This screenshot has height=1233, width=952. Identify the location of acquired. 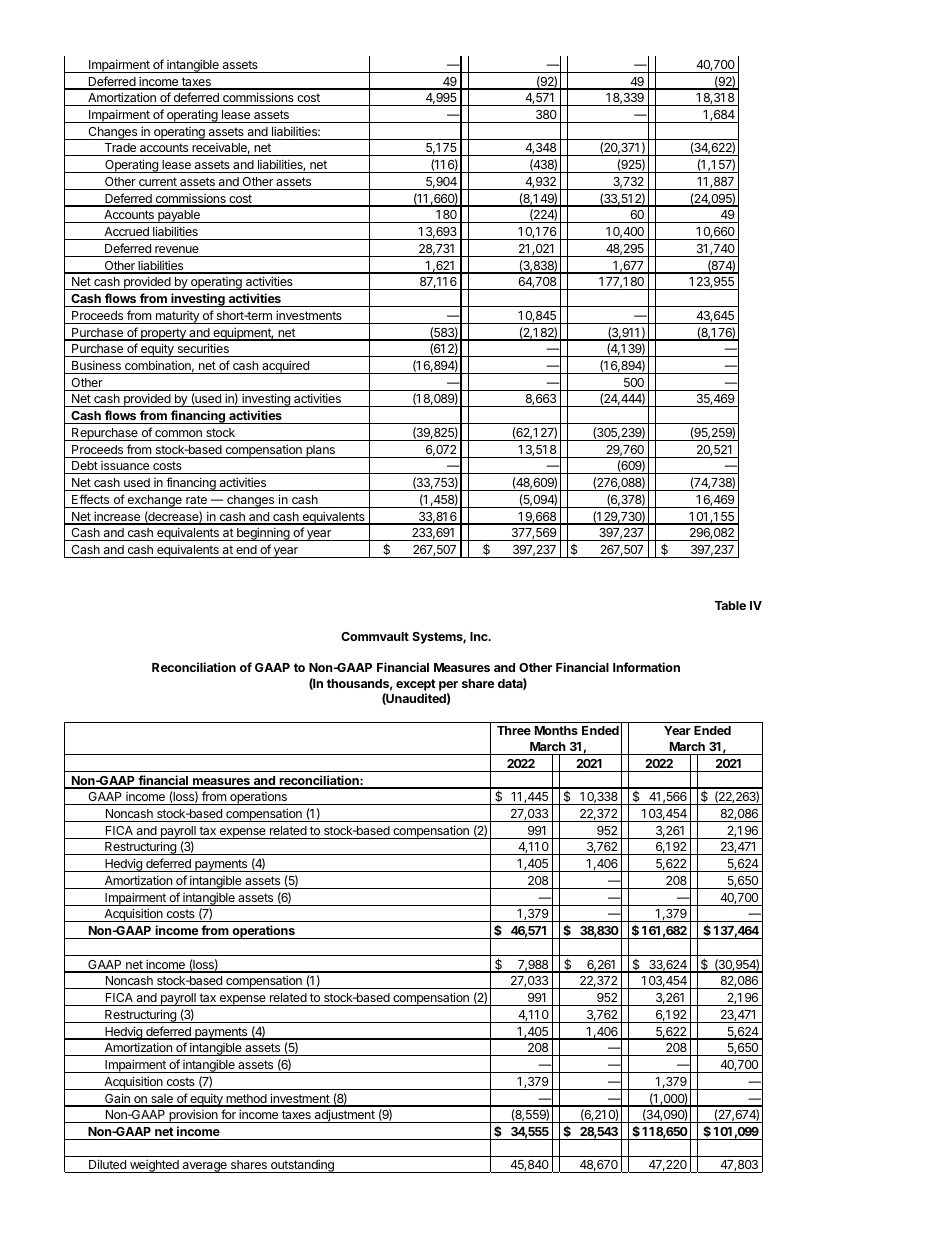
(285, 367).
